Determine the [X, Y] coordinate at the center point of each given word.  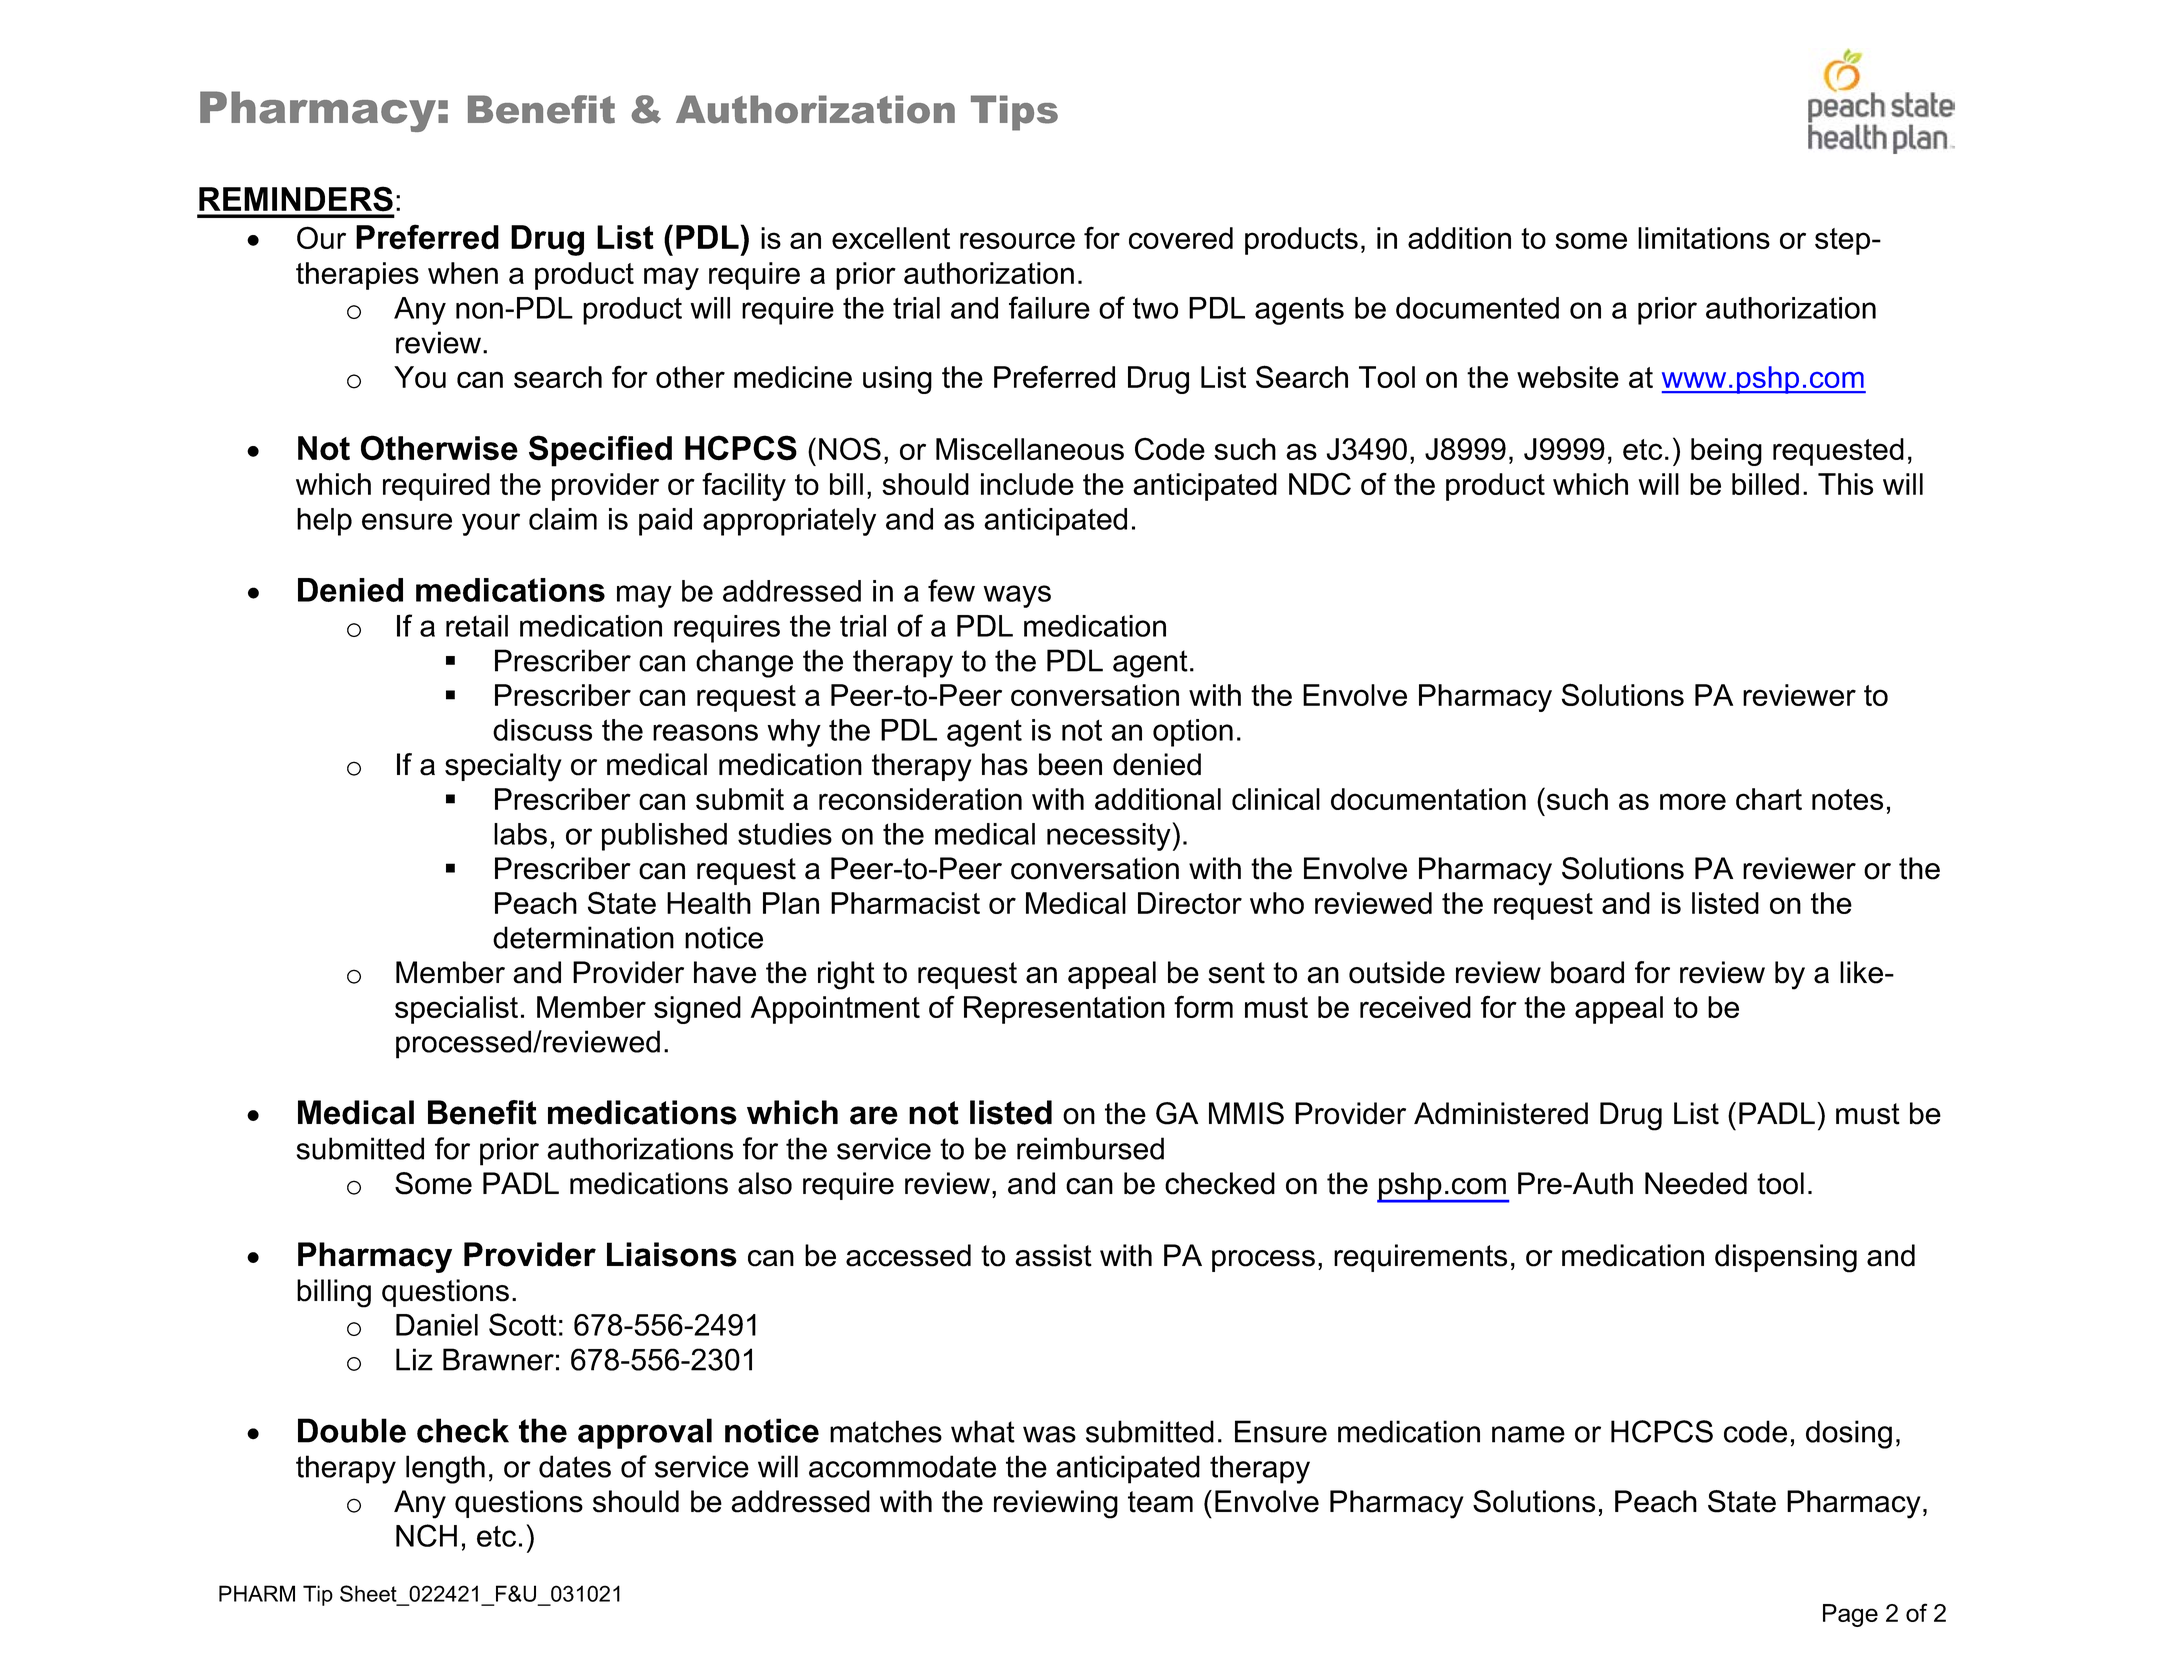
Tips [1014, 113]
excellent [891, 238]
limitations [1704, 238]
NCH [426, 1535]
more [1693, 801]
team [1160, 1502]
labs [520, 834]
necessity [1110, 836]
